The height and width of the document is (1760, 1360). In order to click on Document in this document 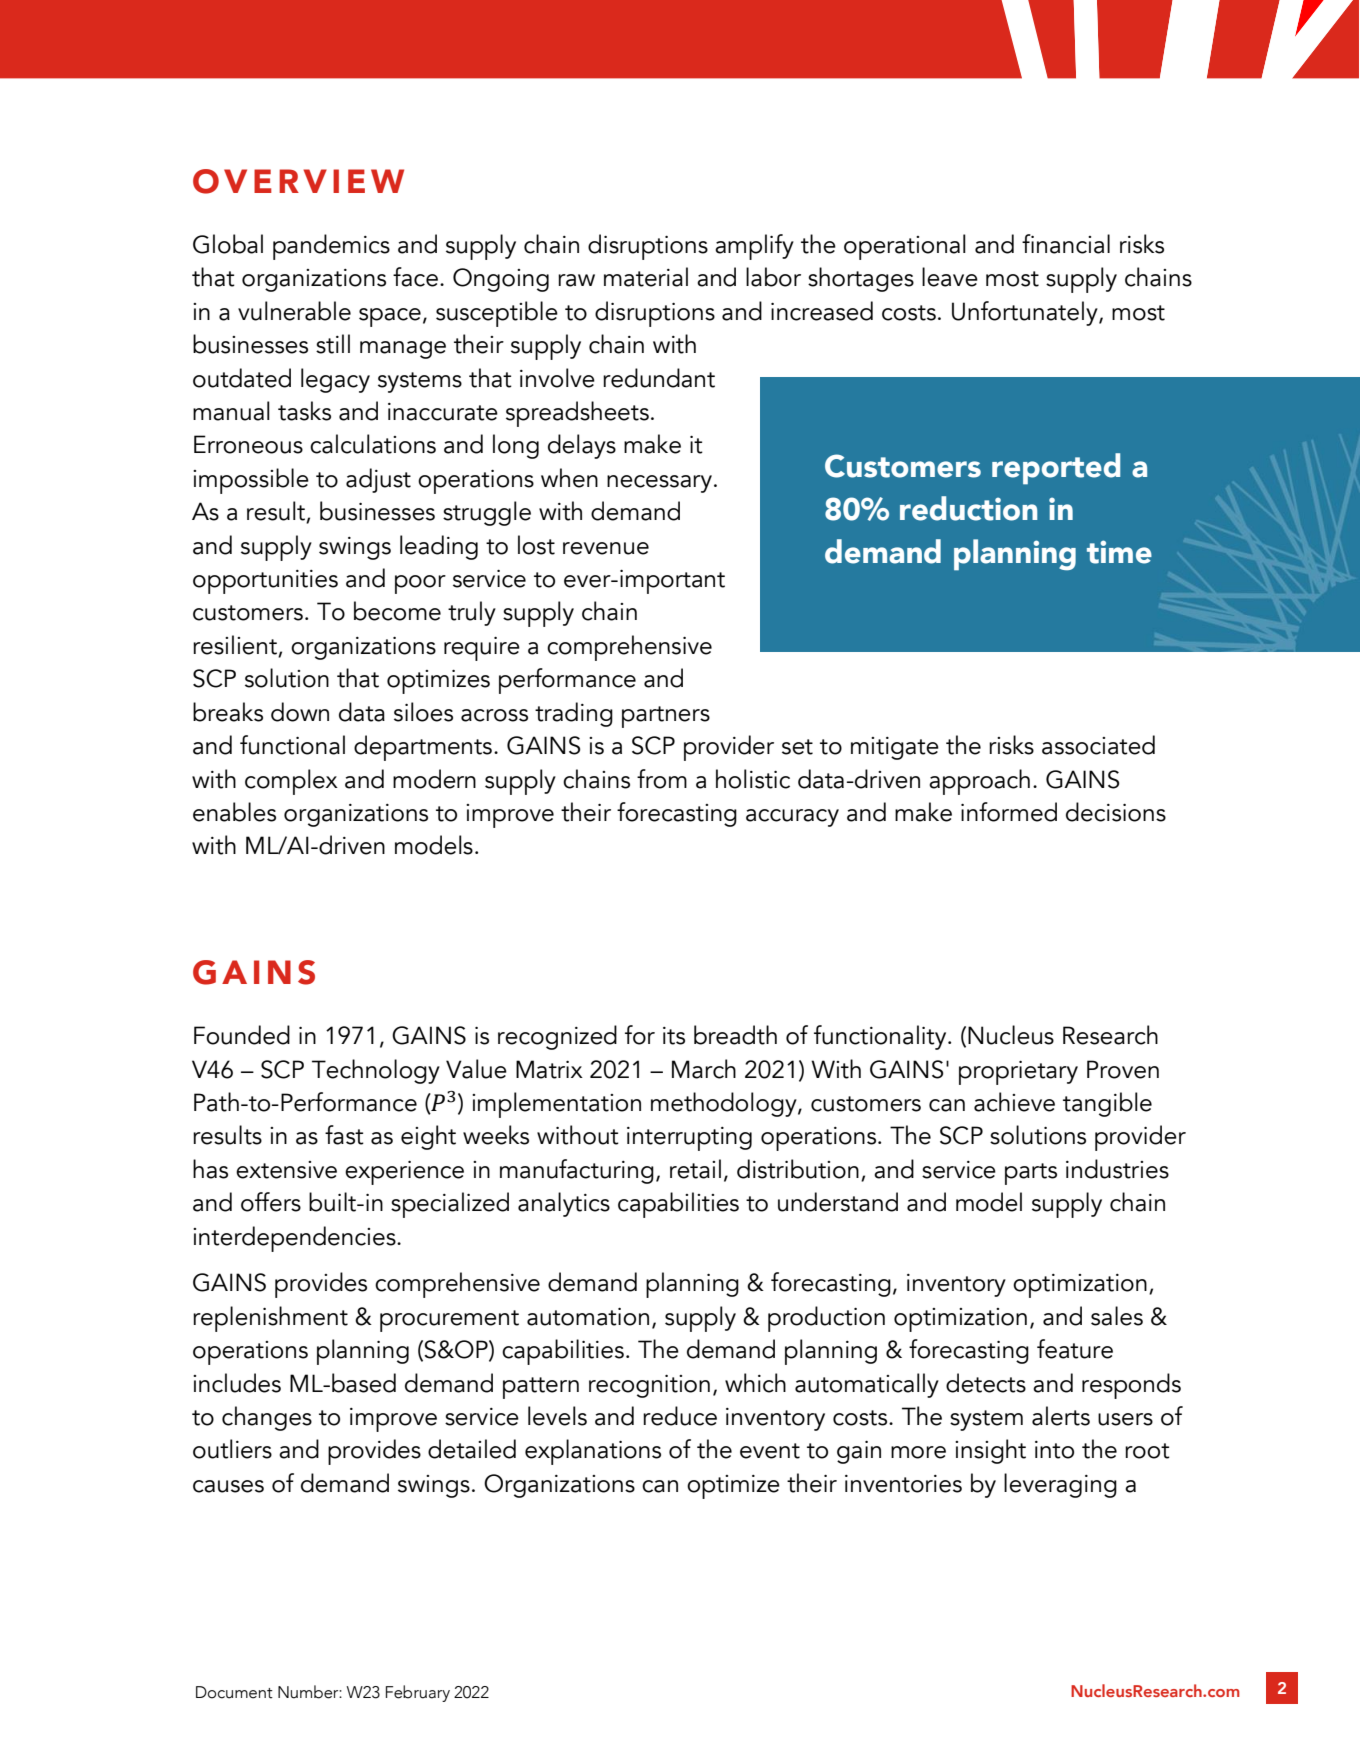, I will do `click(234, 1692)`.
